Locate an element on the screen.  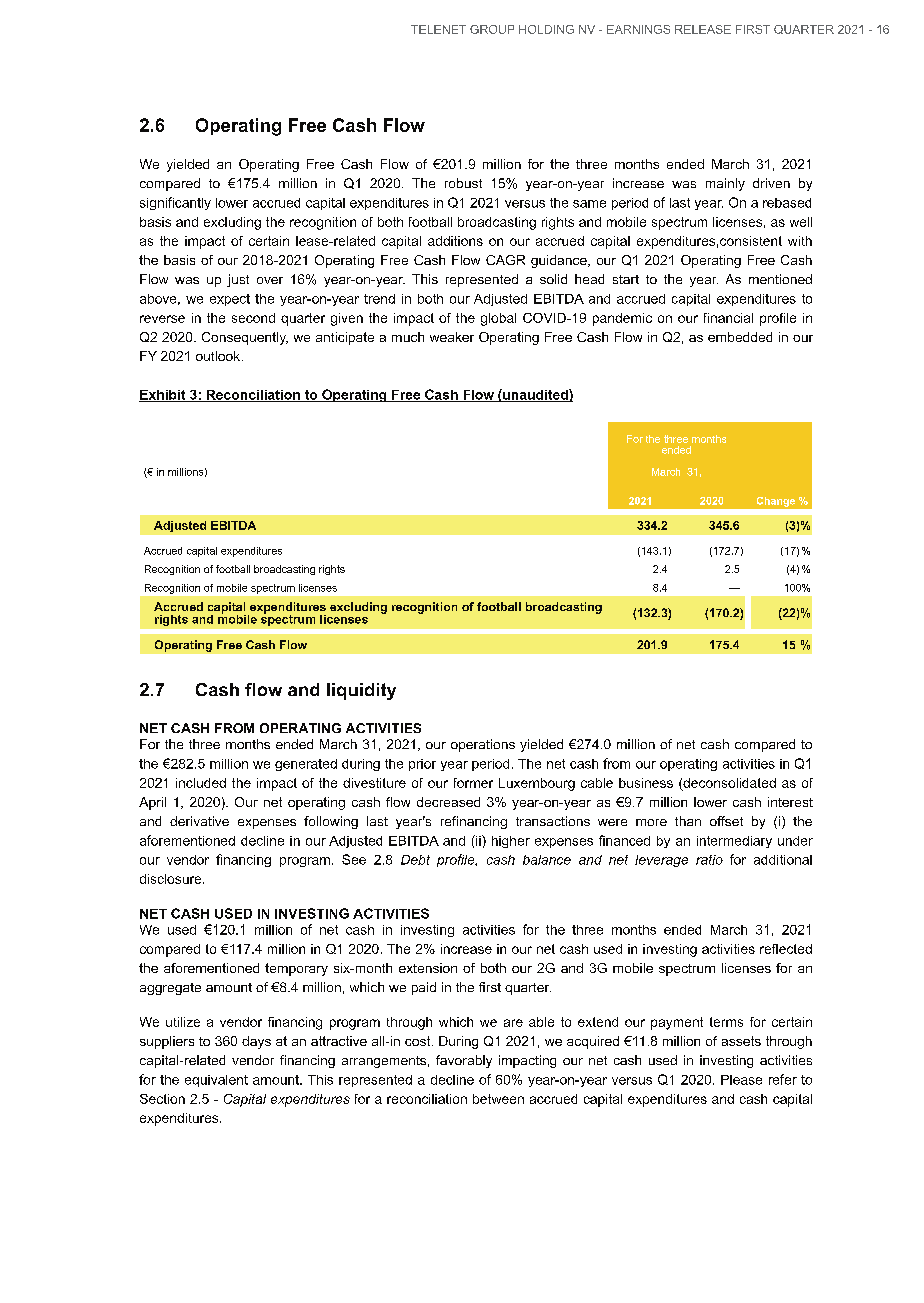
assets is located at coordinates (741, 1041).
